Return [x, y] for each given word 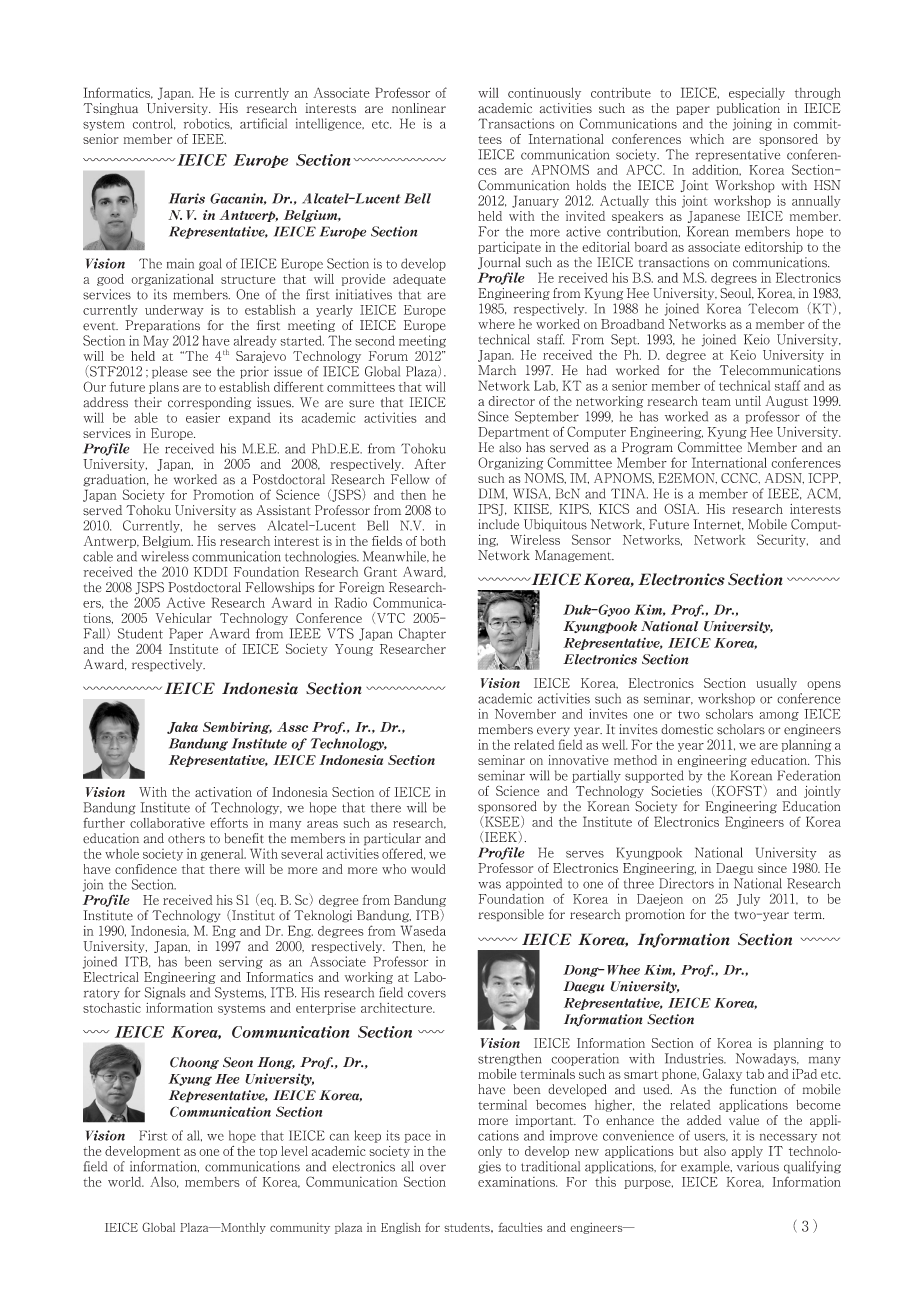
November [525, 714]
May [156, 341]
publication [748, 109]
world [126, 1182]
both [433, 541]
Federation [809, 775]
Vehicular [184, 618]
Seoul [737, 293]
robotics [208, 123]
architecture [398, 1008]
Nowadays [767, 1059]
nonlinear [419, 108]
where [496, 324]
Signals [165, 993]
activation [223, 792]
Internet [718, 524]
